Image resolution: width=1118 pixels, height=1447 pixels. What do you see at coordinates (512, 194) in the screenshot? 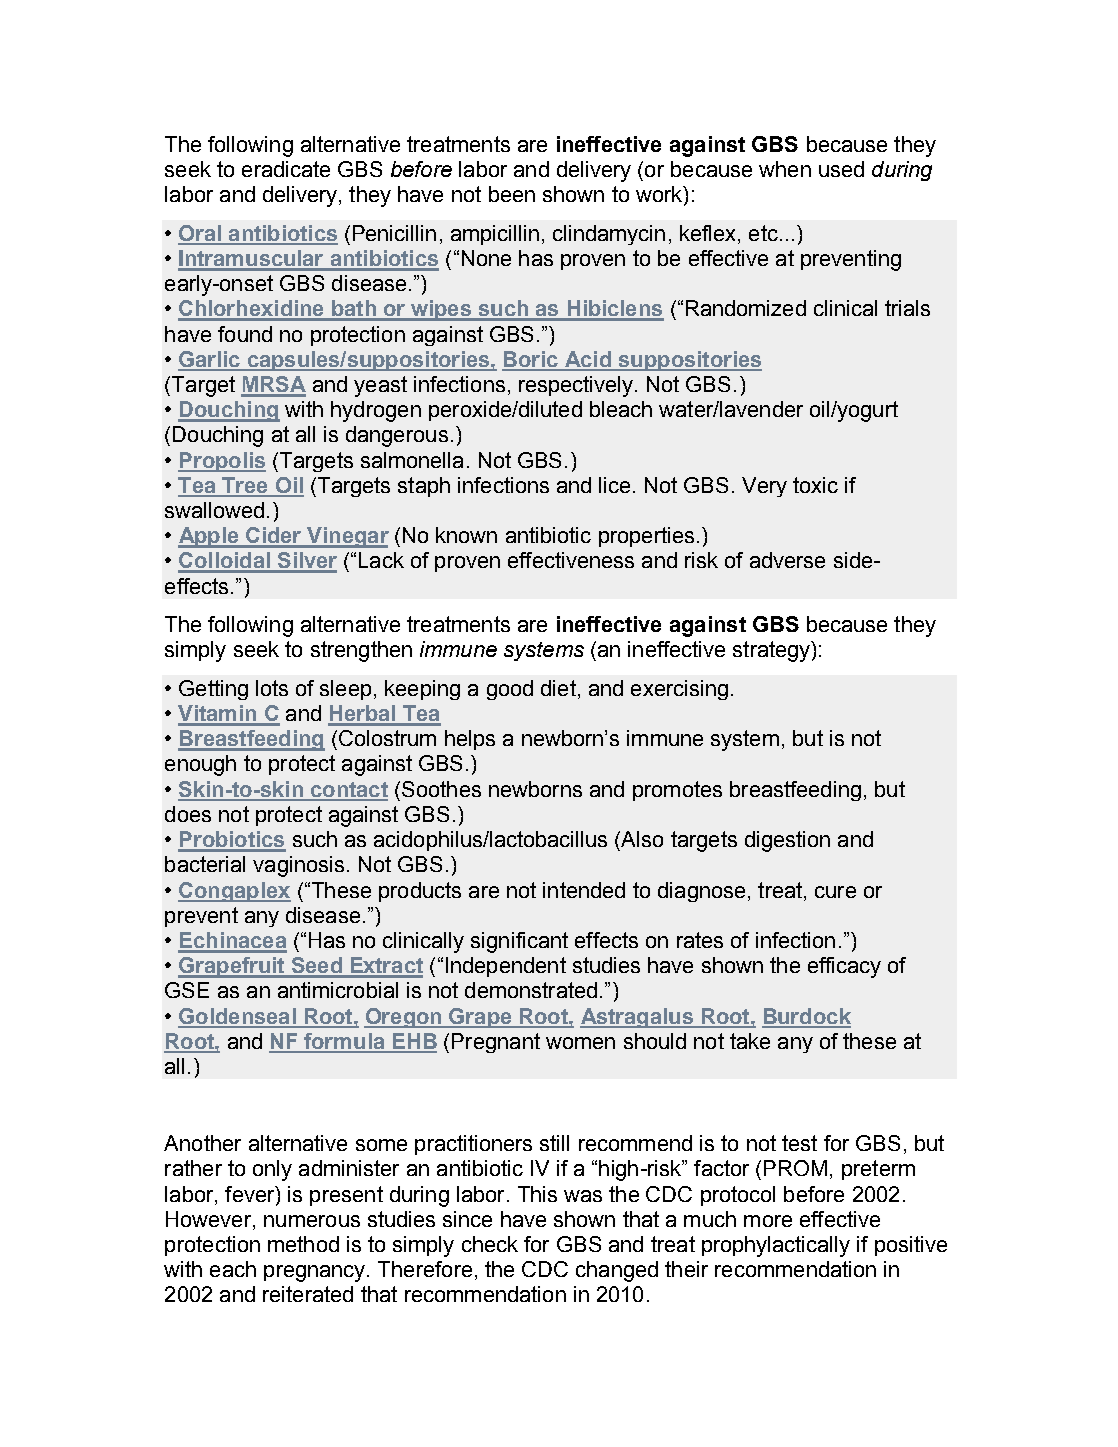
I see `been` at bounding box center [512, 194].
